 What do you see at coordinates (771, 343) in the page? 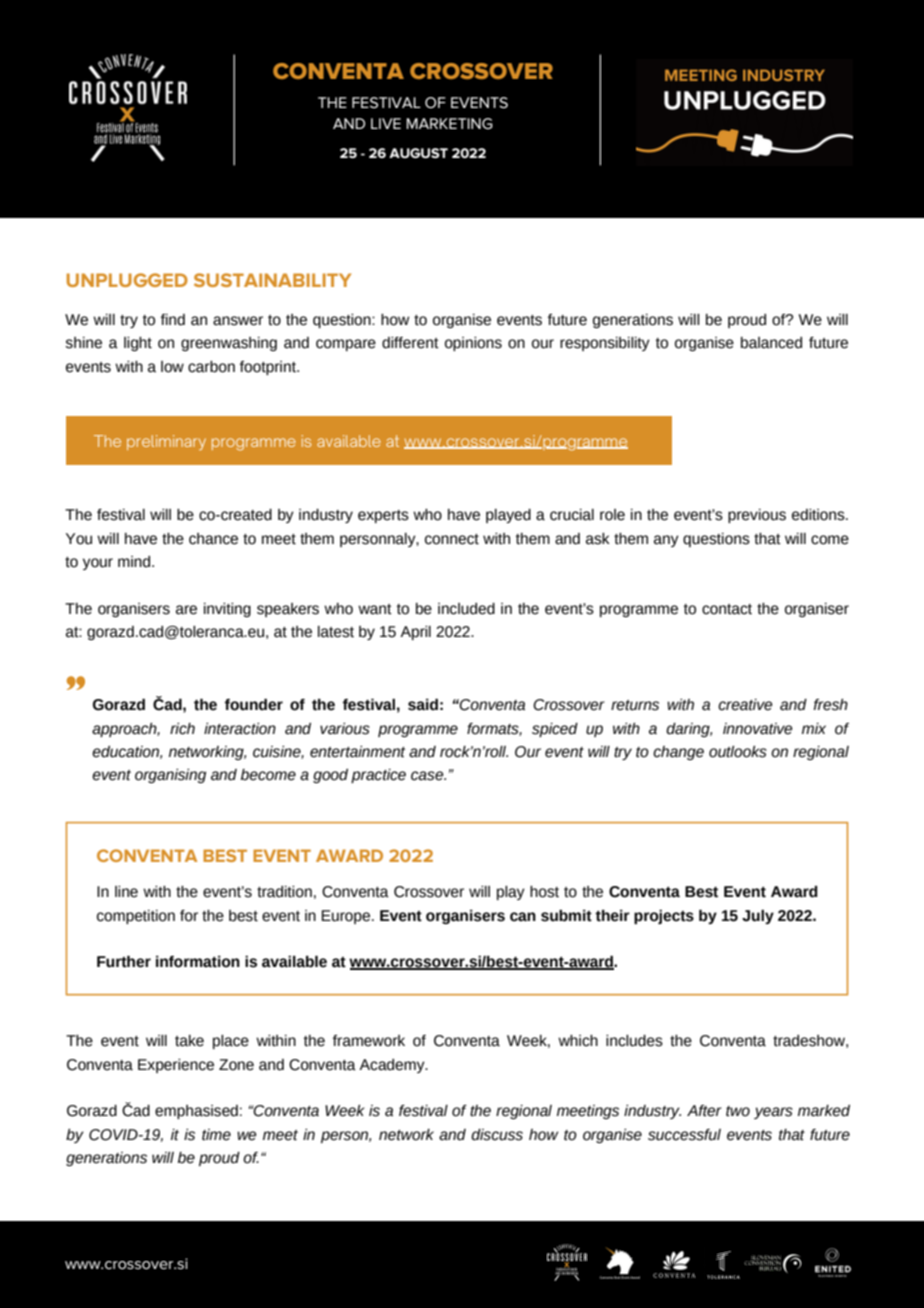
I see `balanced` at bounding box center [771, 343].
